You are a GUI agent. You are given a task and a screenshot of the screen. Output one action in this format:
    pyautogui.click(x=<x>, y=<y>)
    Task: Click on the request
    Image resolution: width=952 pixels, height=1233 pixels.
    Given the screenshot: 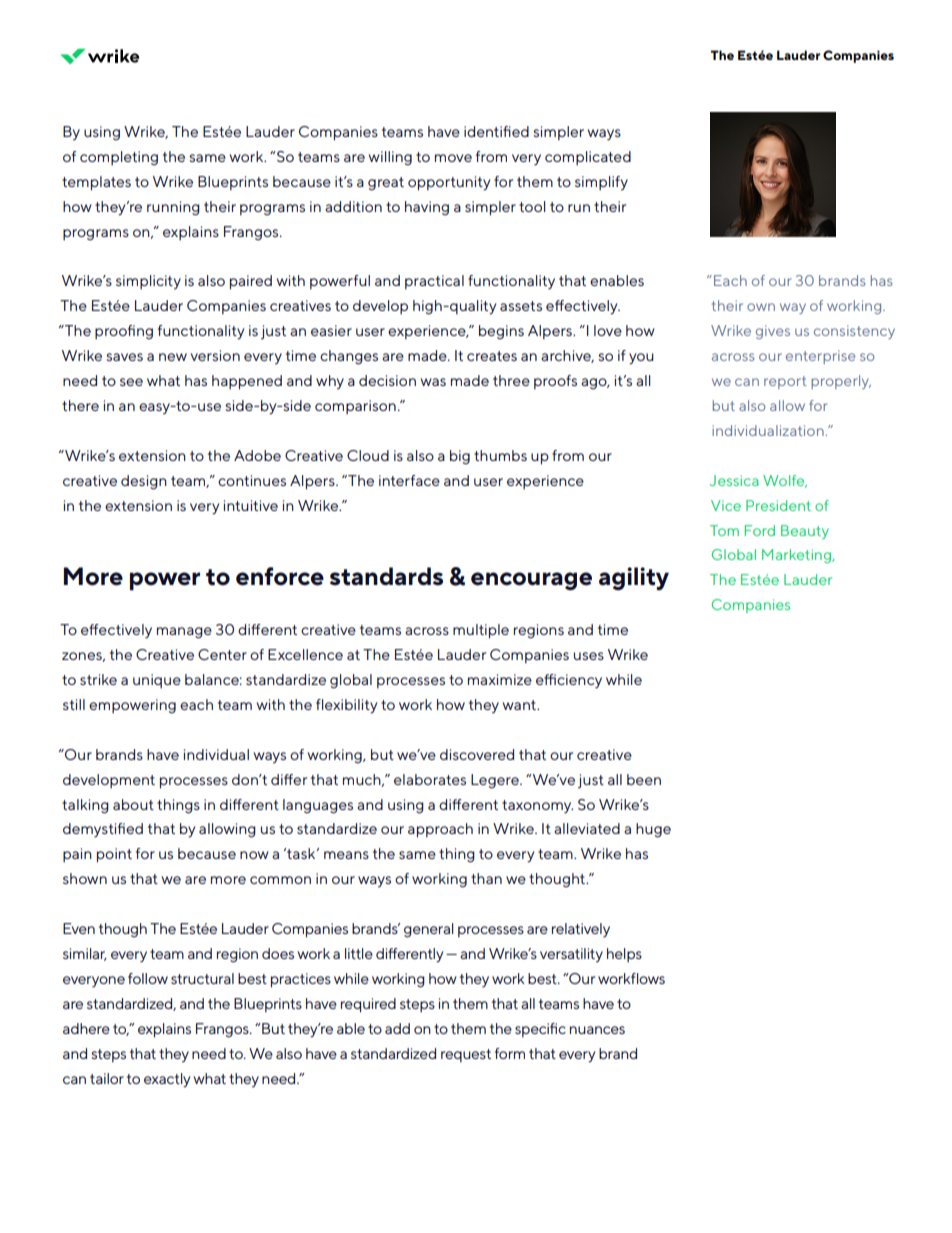 What is the action you would take?
    pyautogui.click(x=466, y=1056)
